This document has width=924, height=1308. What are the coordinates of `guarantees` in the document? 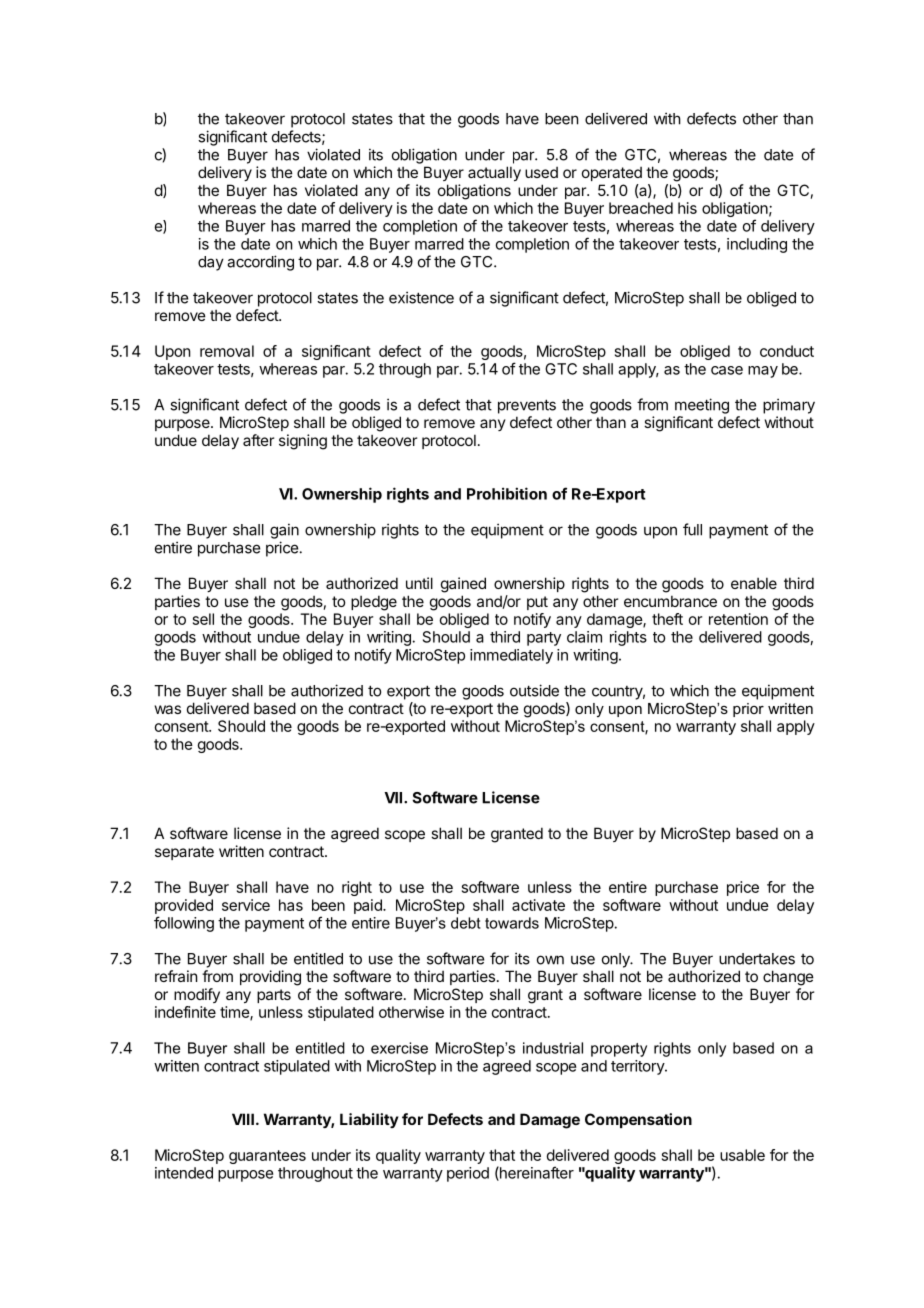 It's located at (267, 1157).
